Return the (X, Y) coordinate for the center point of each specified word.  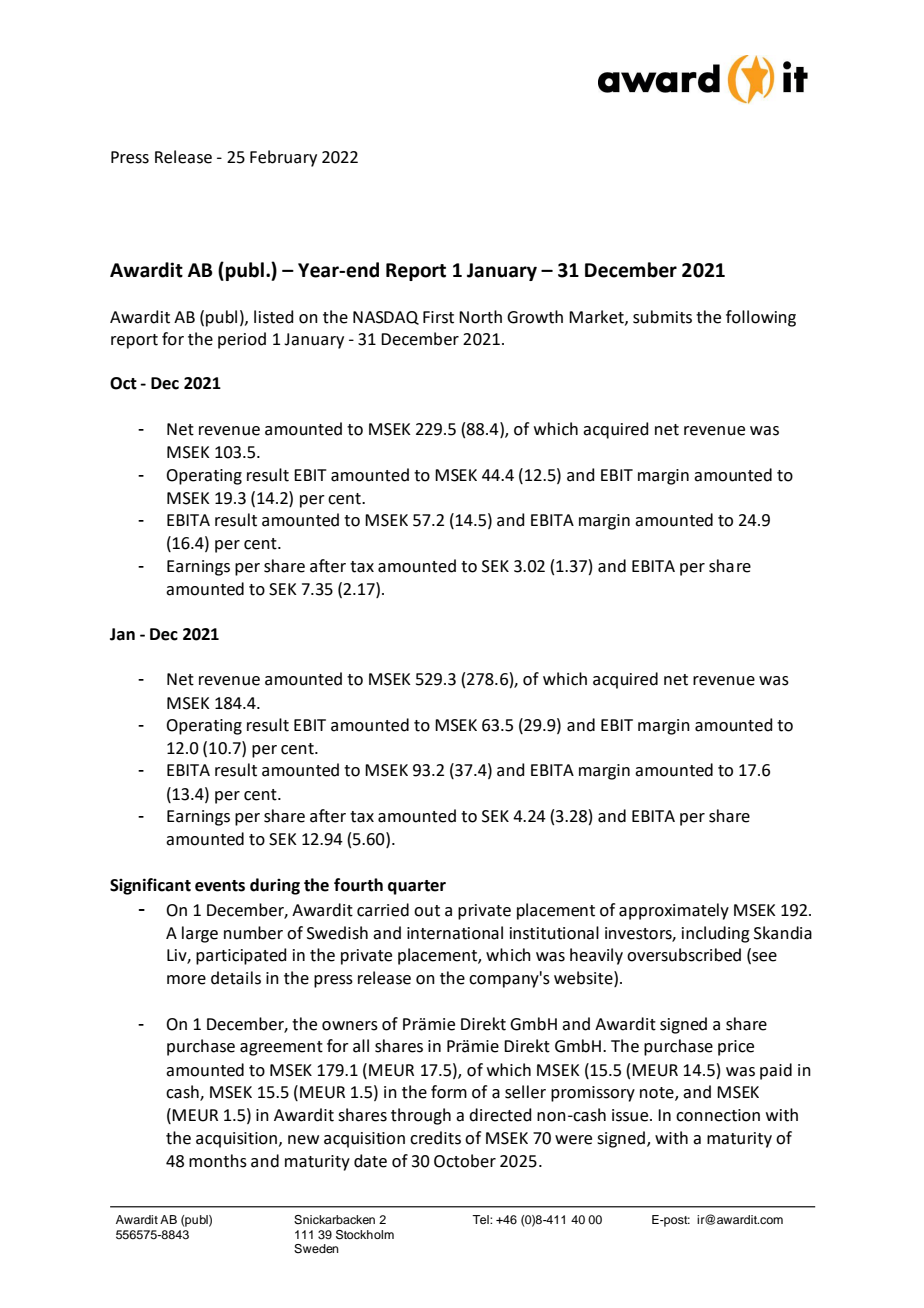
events (220, 886)
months (218, 1161)
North (480, 317)
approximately (674, 911)
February (283, 158)
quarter (417, 887)
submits (662, 317)
